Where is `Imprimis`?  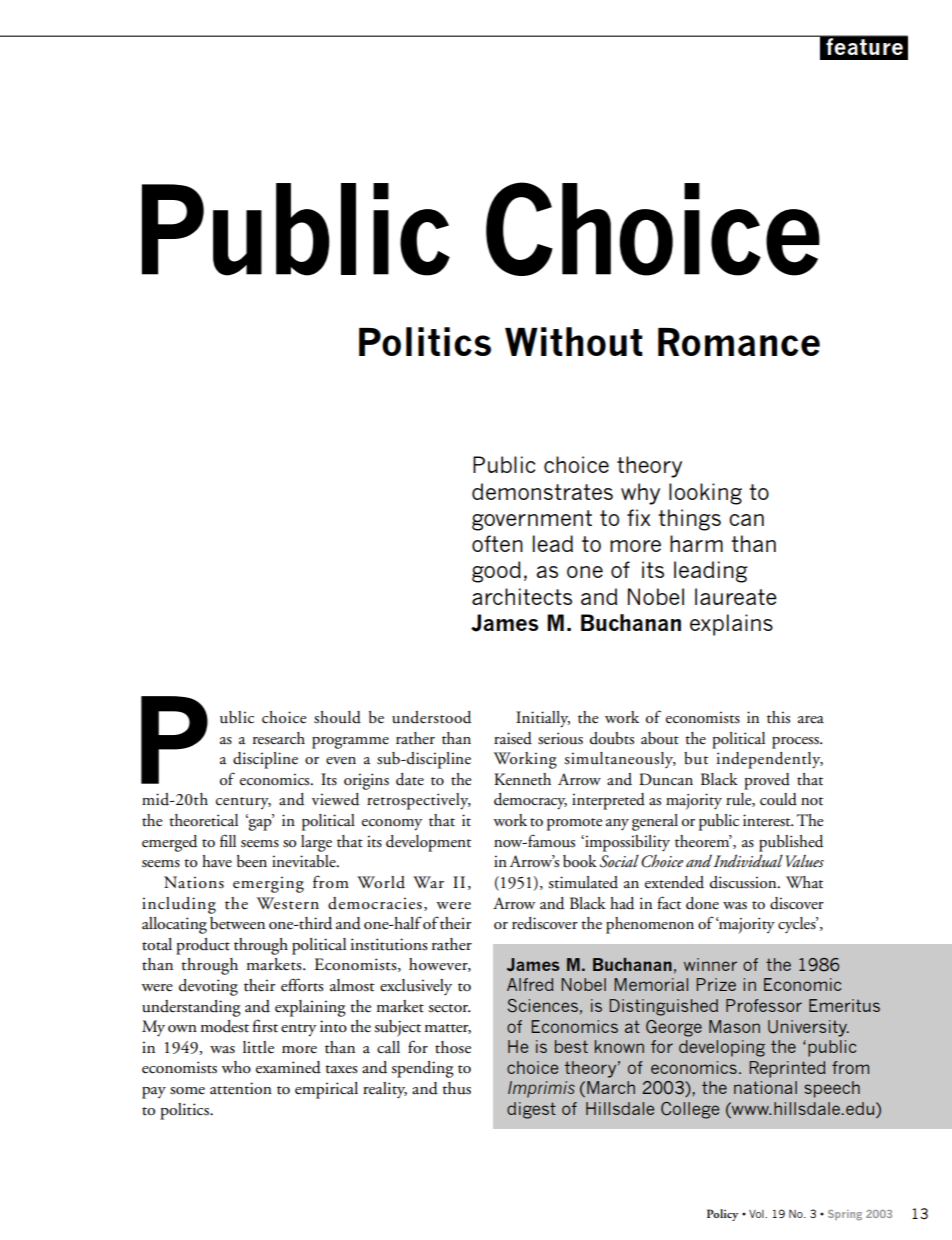 Imprimis is located at coordinates (541, 1089).
